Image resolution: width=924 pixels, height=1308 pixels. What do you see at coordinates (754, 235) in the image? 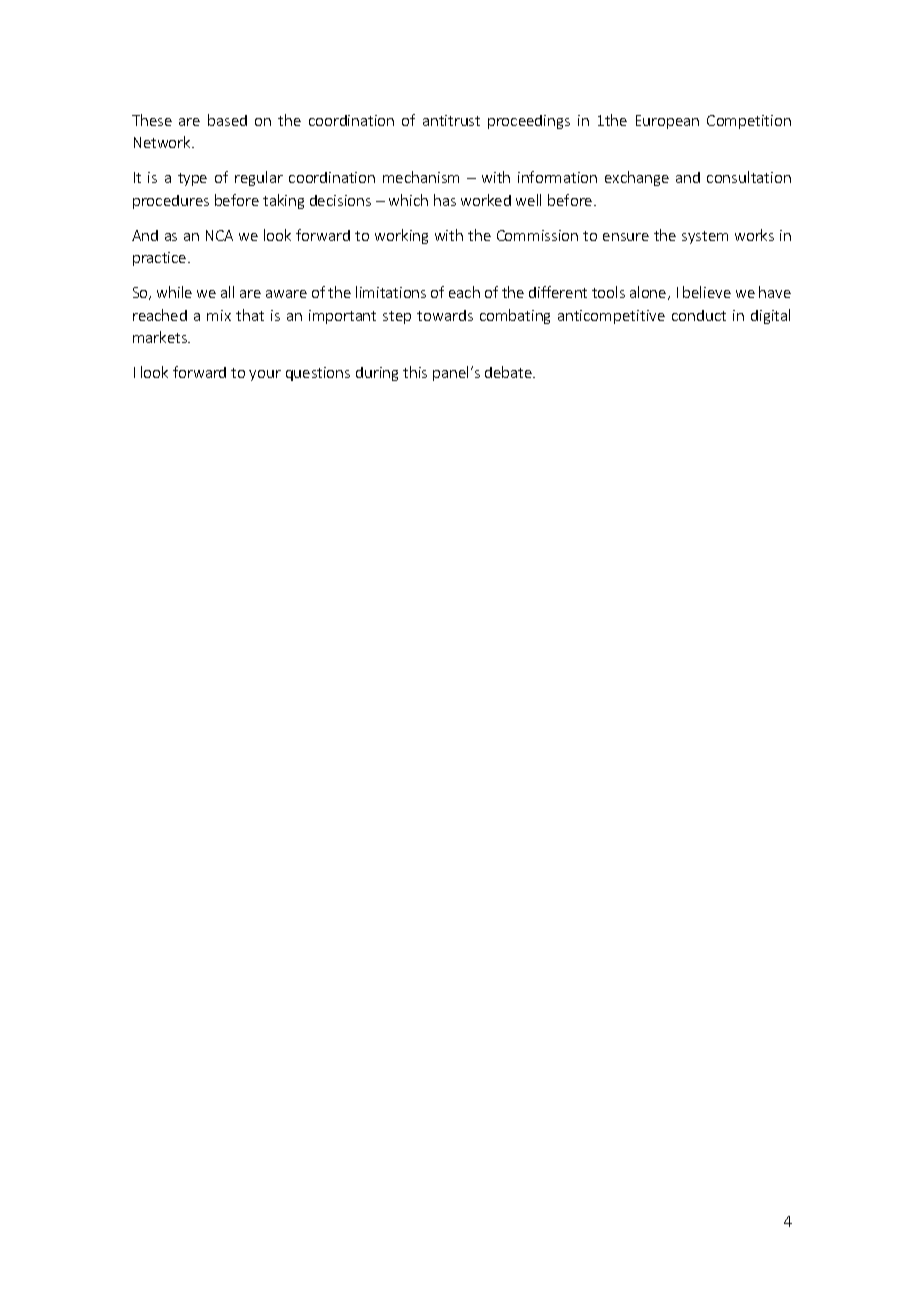
I see `works` at bounding box center [754, 235].
